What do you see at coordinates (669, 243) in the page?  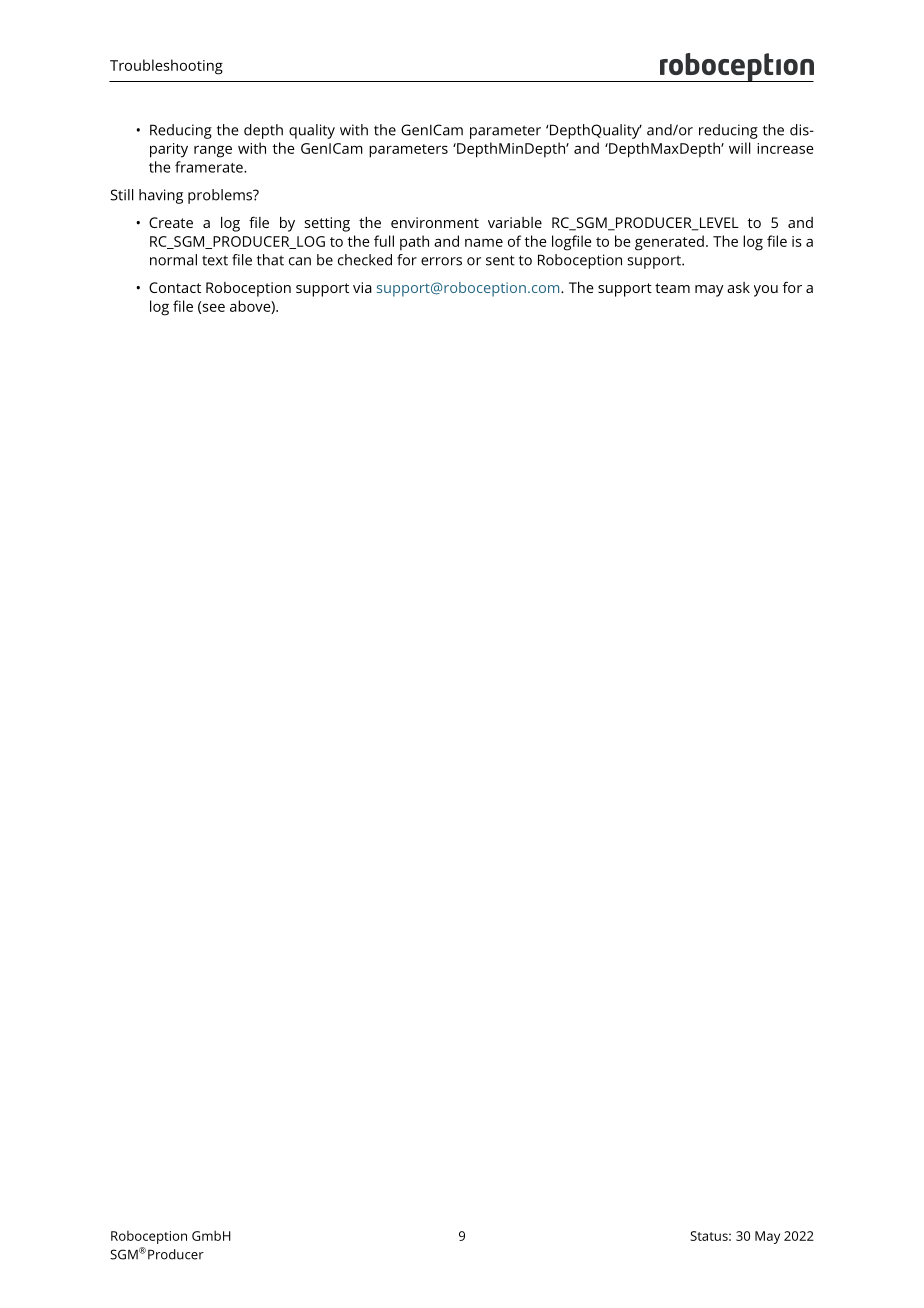 I see `generated` at bounding box center [669, 243].
